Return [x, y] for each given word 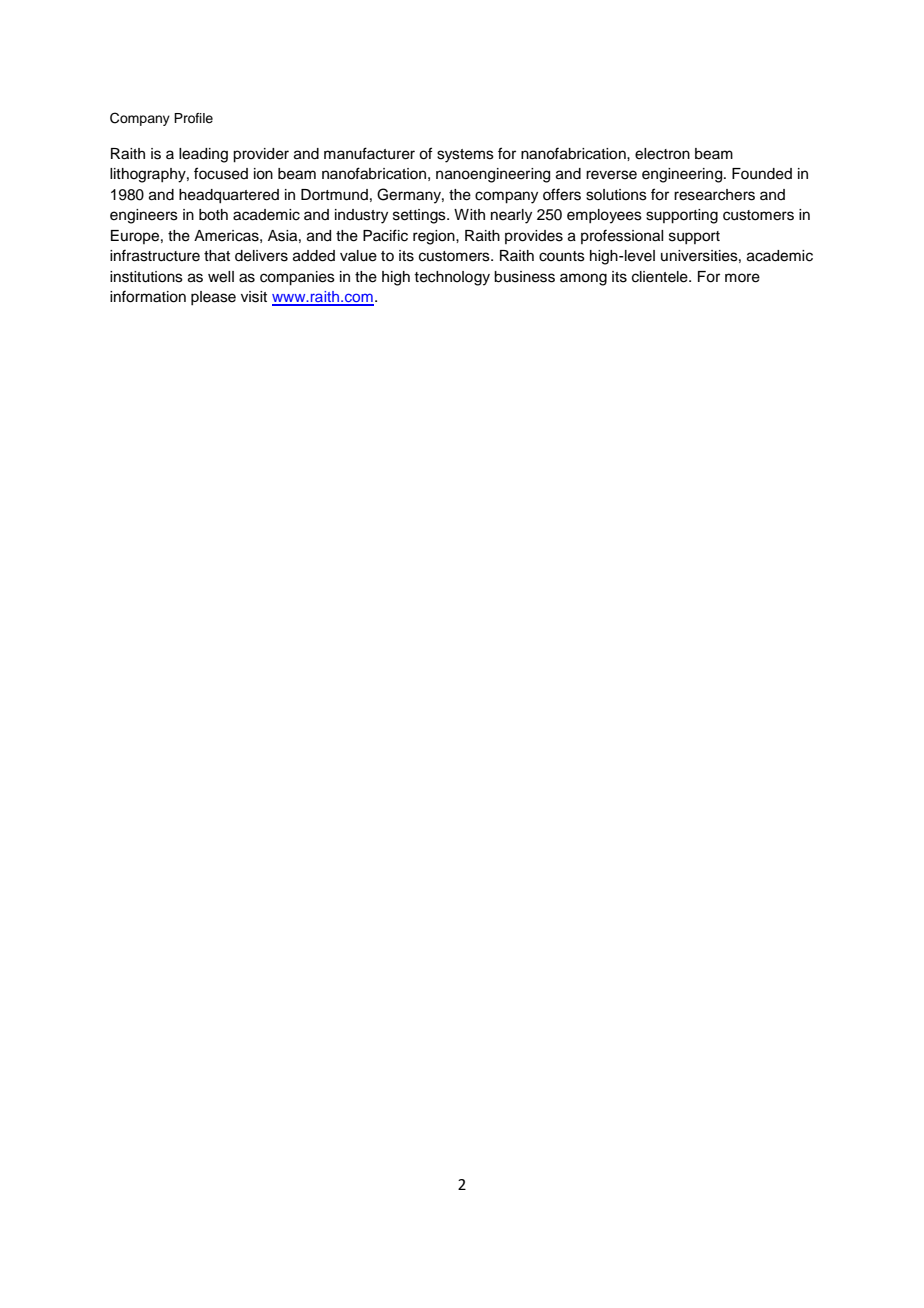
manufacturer [369, 153]
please [213, 298]
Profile [193, 118]
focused [221, 173]
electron [662, 154]
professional [622, 236]
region [435, 237]
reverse [611, 175]
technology [452, 278]
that [217, 256]
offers [562, 194]
